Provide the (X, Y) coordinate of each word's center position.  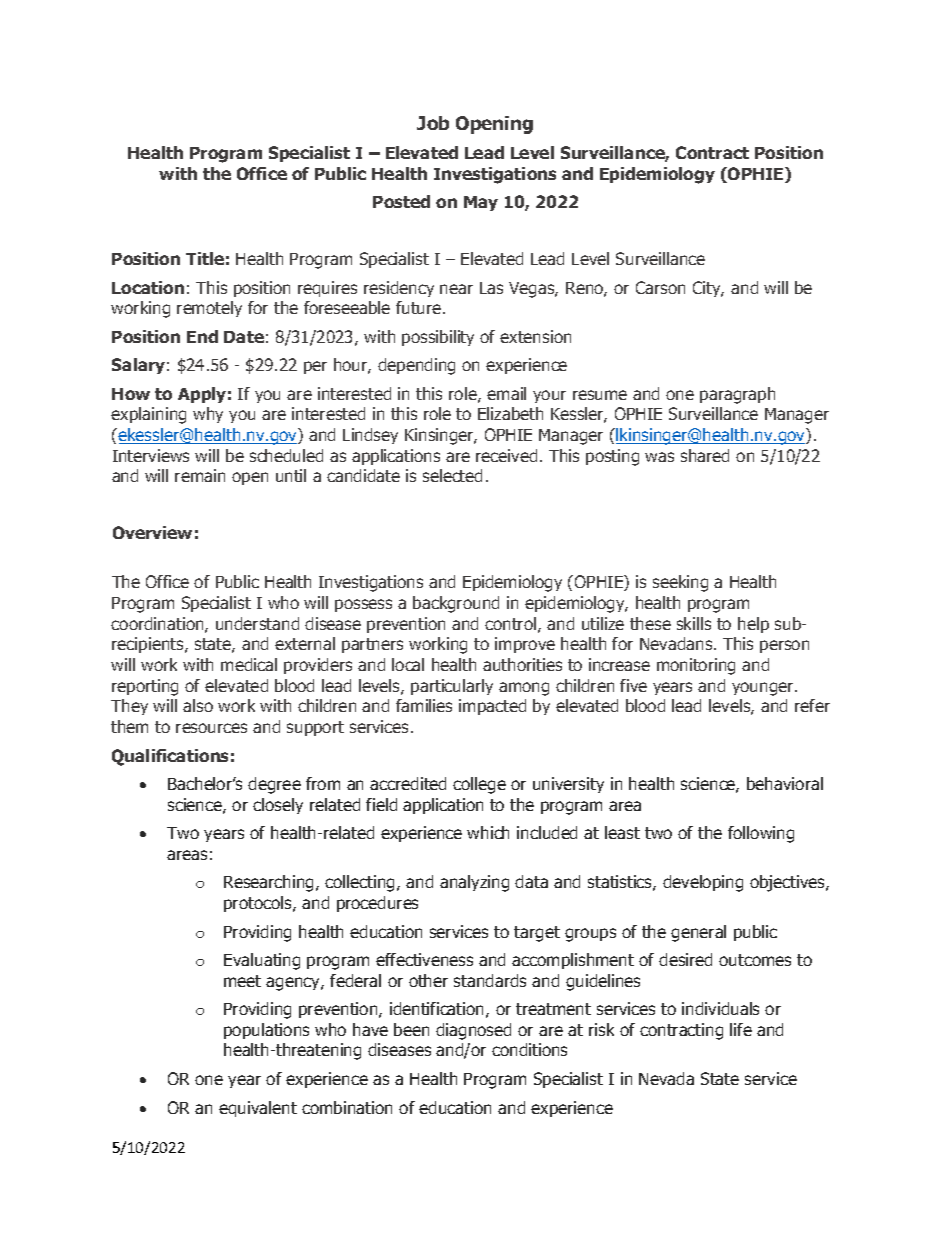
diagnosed (473, 1031)
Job (433, 123)
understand (257, 623)
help (753, 625)
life (741, 1029)
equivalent (258, 1109)
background (456, 604)
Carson (660, 287)
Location (148, 287)
